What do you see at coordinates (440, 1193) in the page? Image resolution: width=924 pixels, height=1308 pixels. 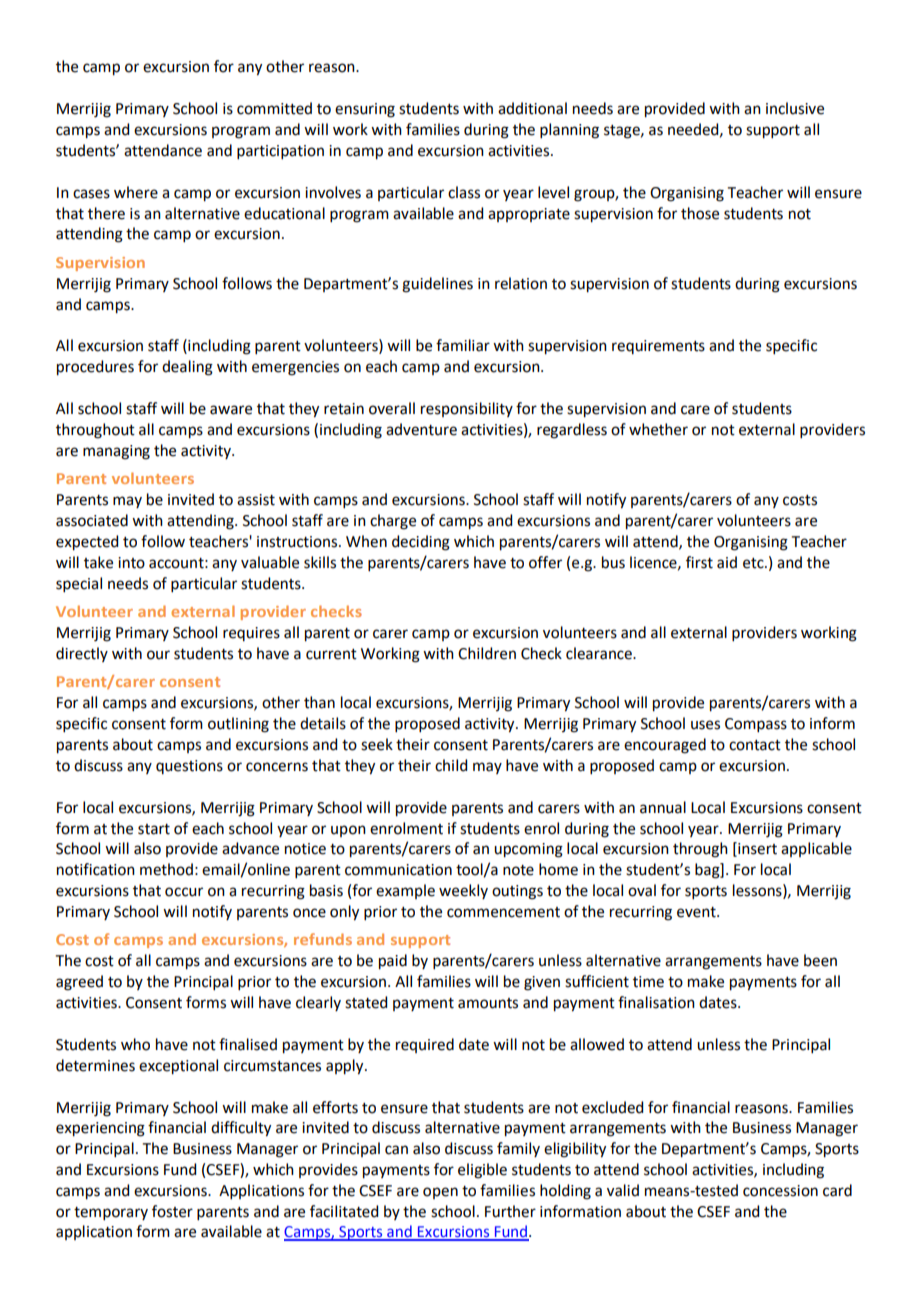 I see `open` at bounding box center [440, 1193].
